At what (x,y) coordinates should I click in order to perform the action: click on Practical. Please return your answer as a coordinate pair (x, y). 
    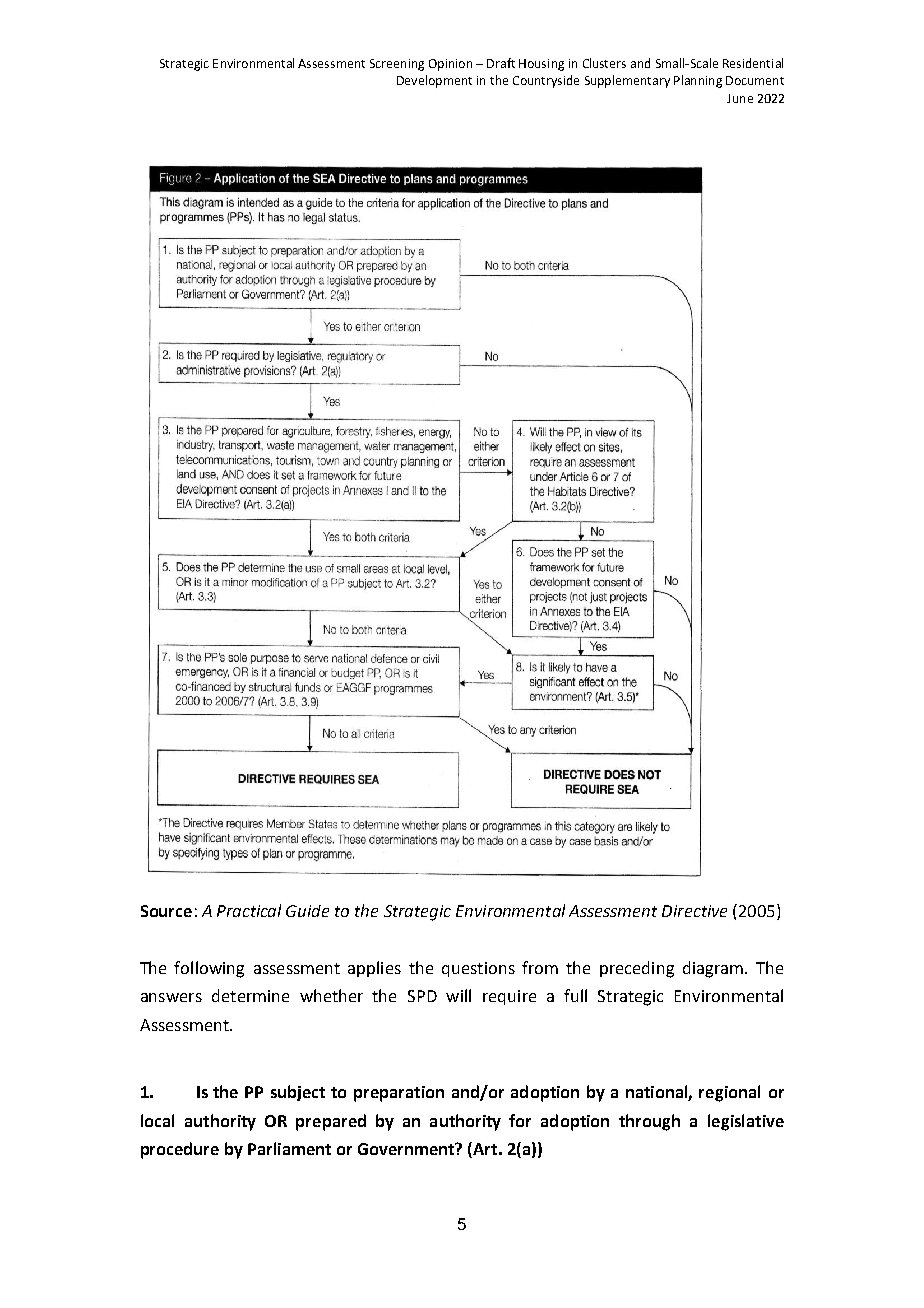
    Looking at the image, I should click on (249, 910).
